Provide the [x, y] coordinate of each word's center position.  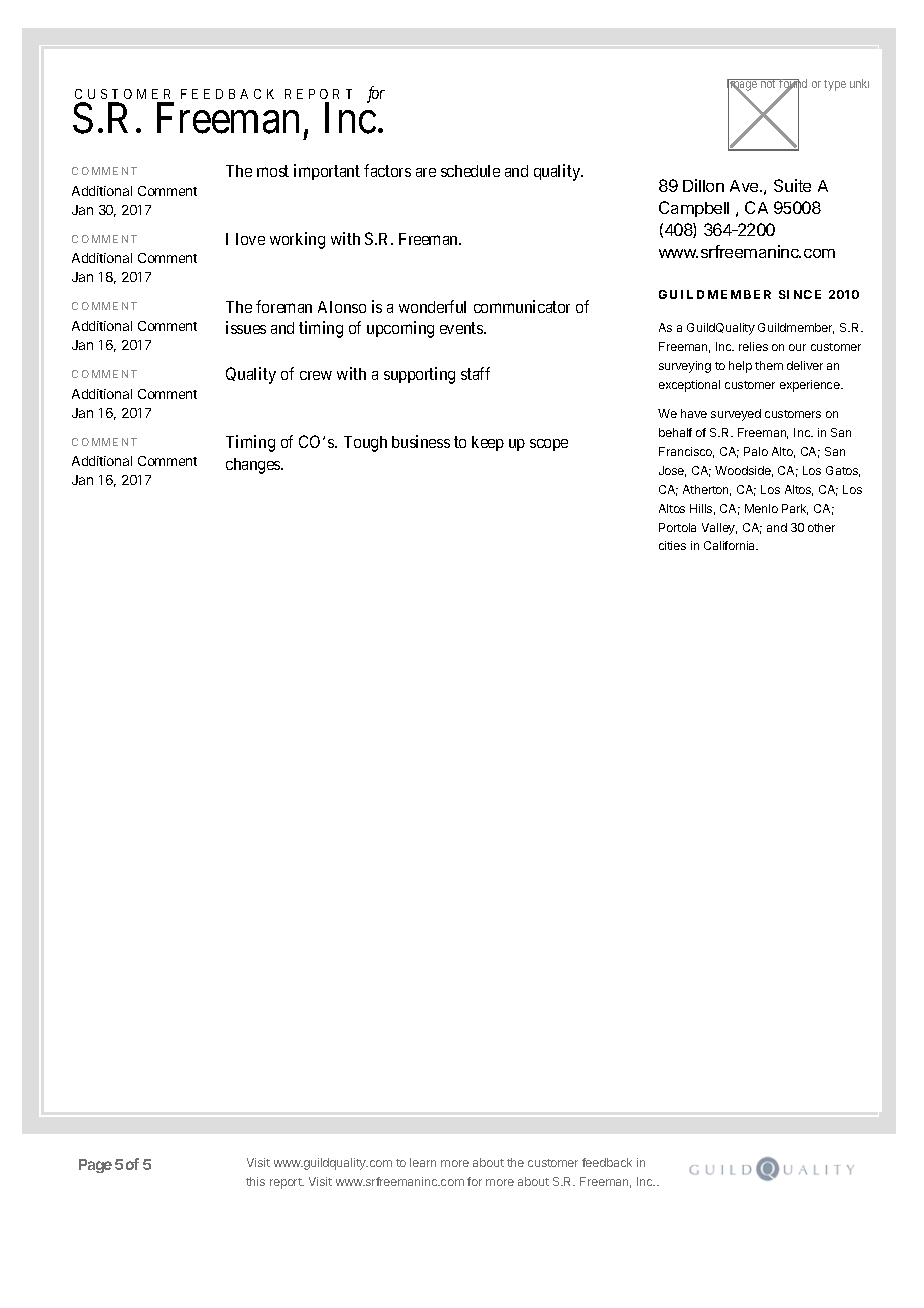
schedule [470, 171]
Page [95, 1166]
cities [672, 545]
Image [743, 86]
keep [488, 443]
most [273, 171]
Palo [756, 451]
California [731, 545]
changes [254, 466]
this [255, 1181]
